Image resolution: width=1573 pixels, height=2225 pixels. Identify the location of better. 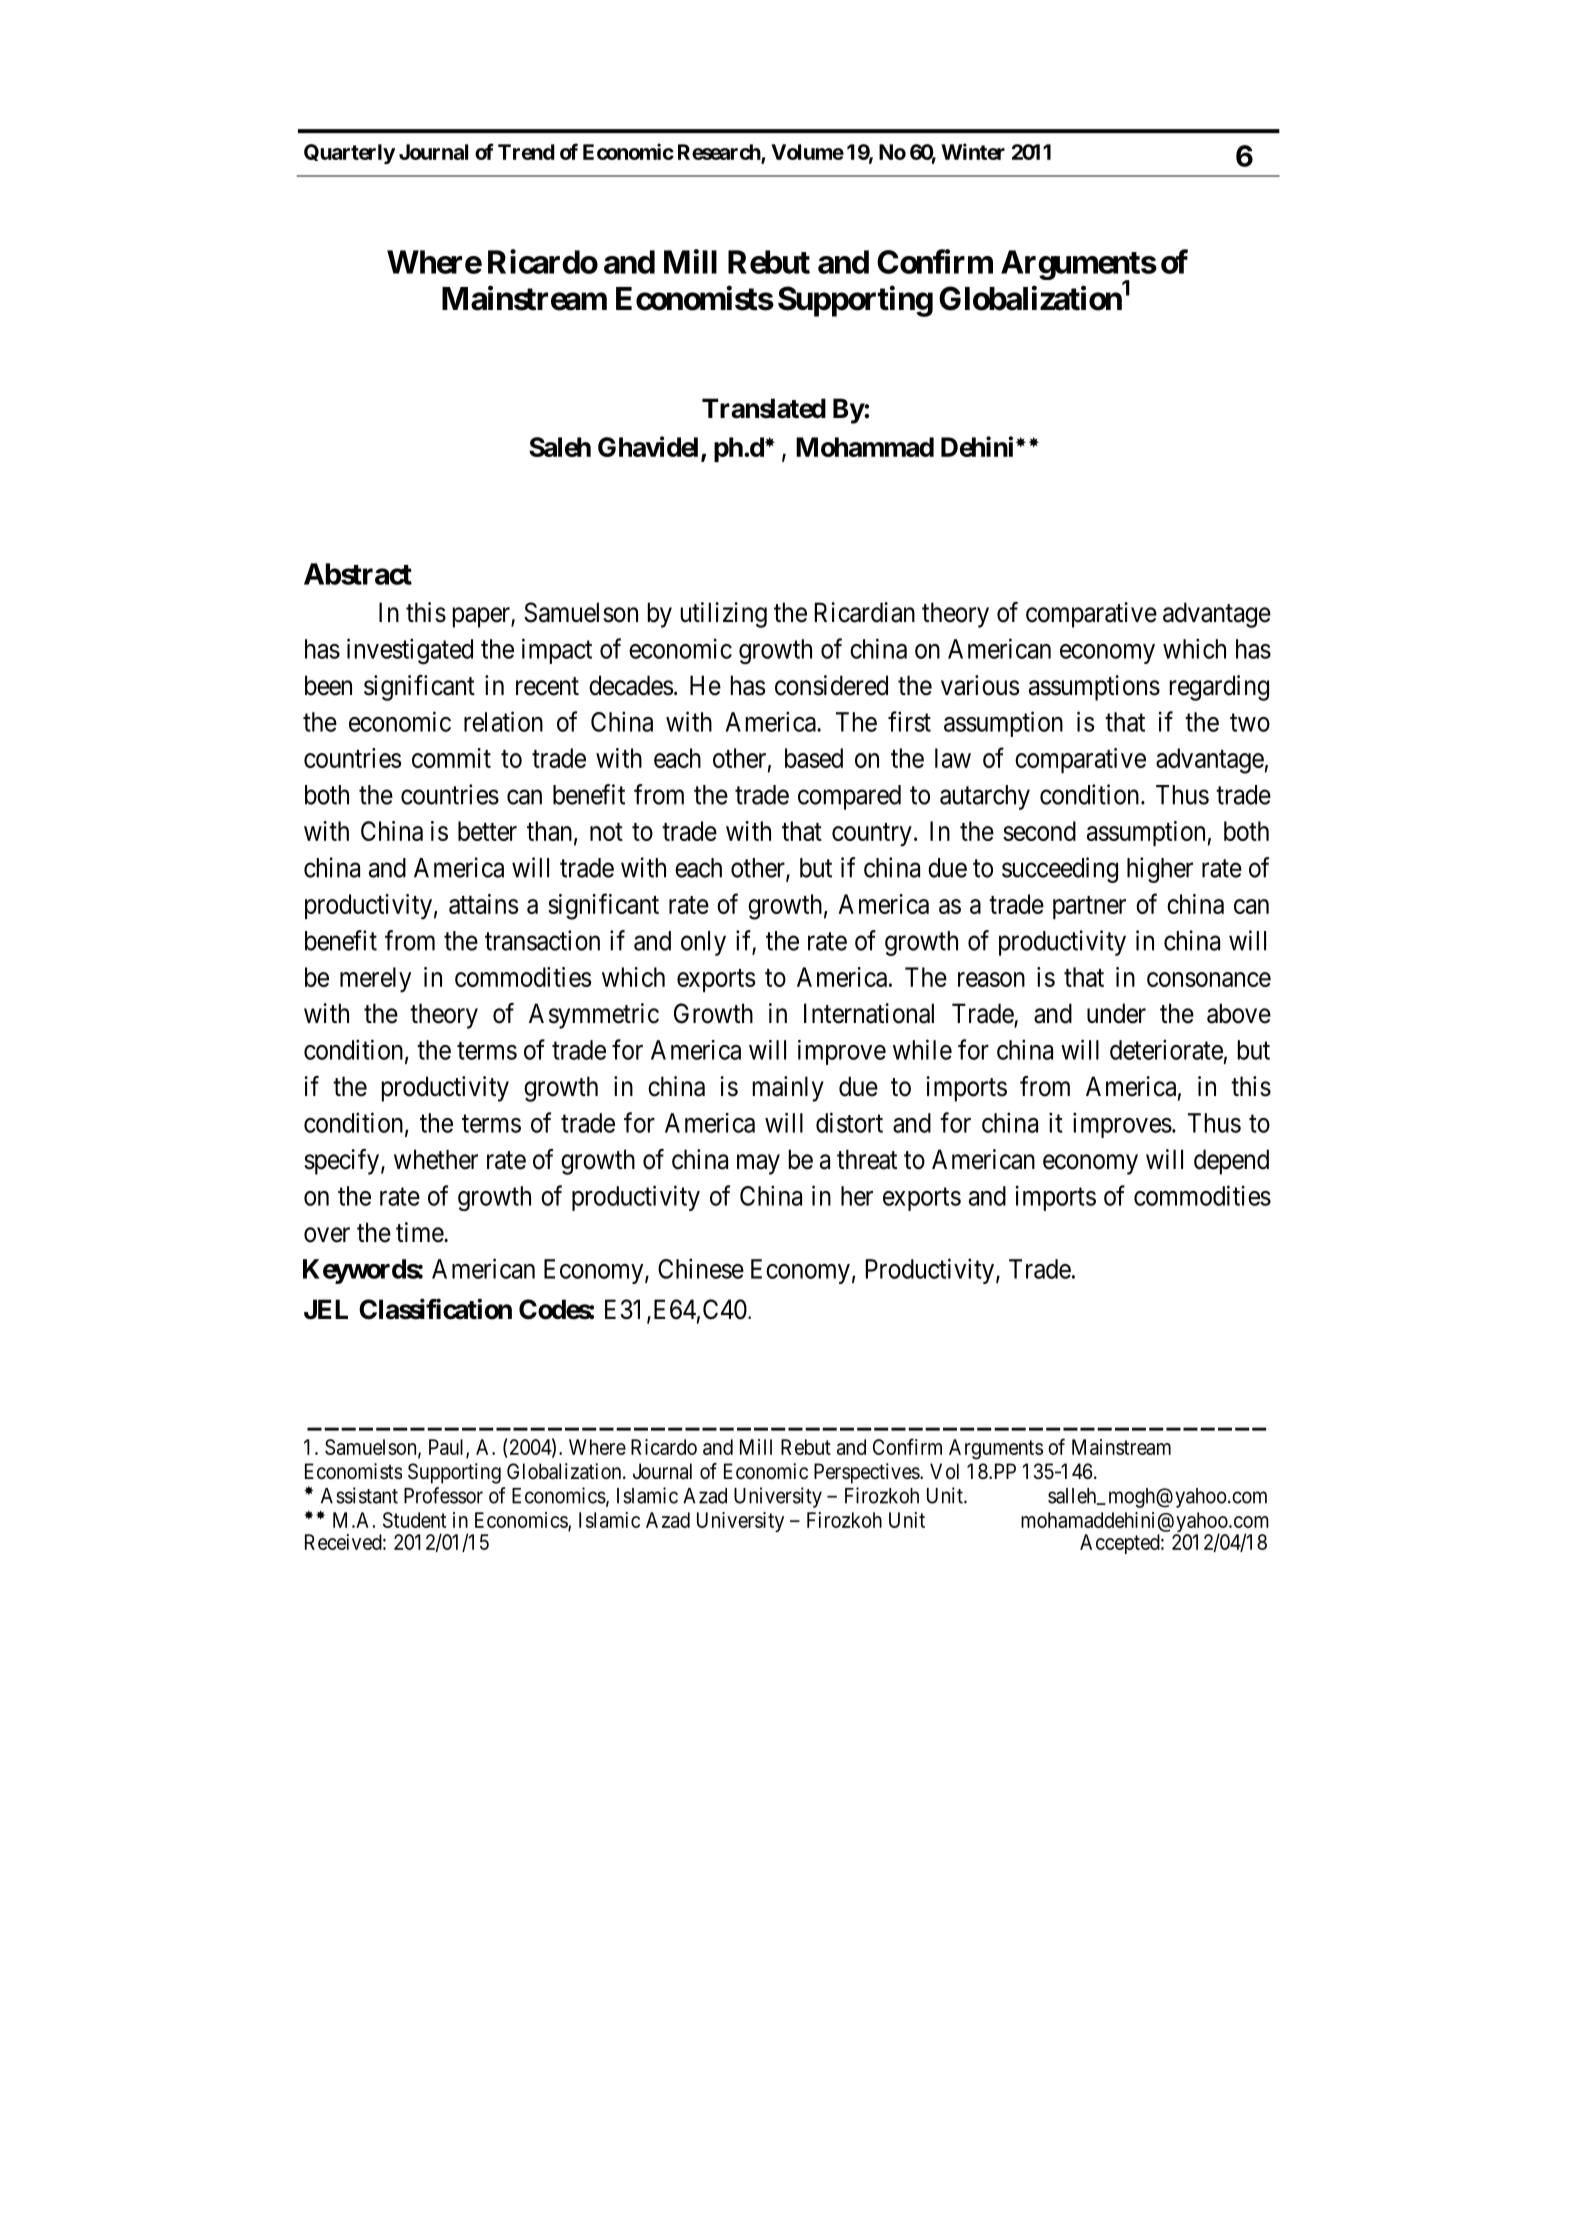
(487, 831).
